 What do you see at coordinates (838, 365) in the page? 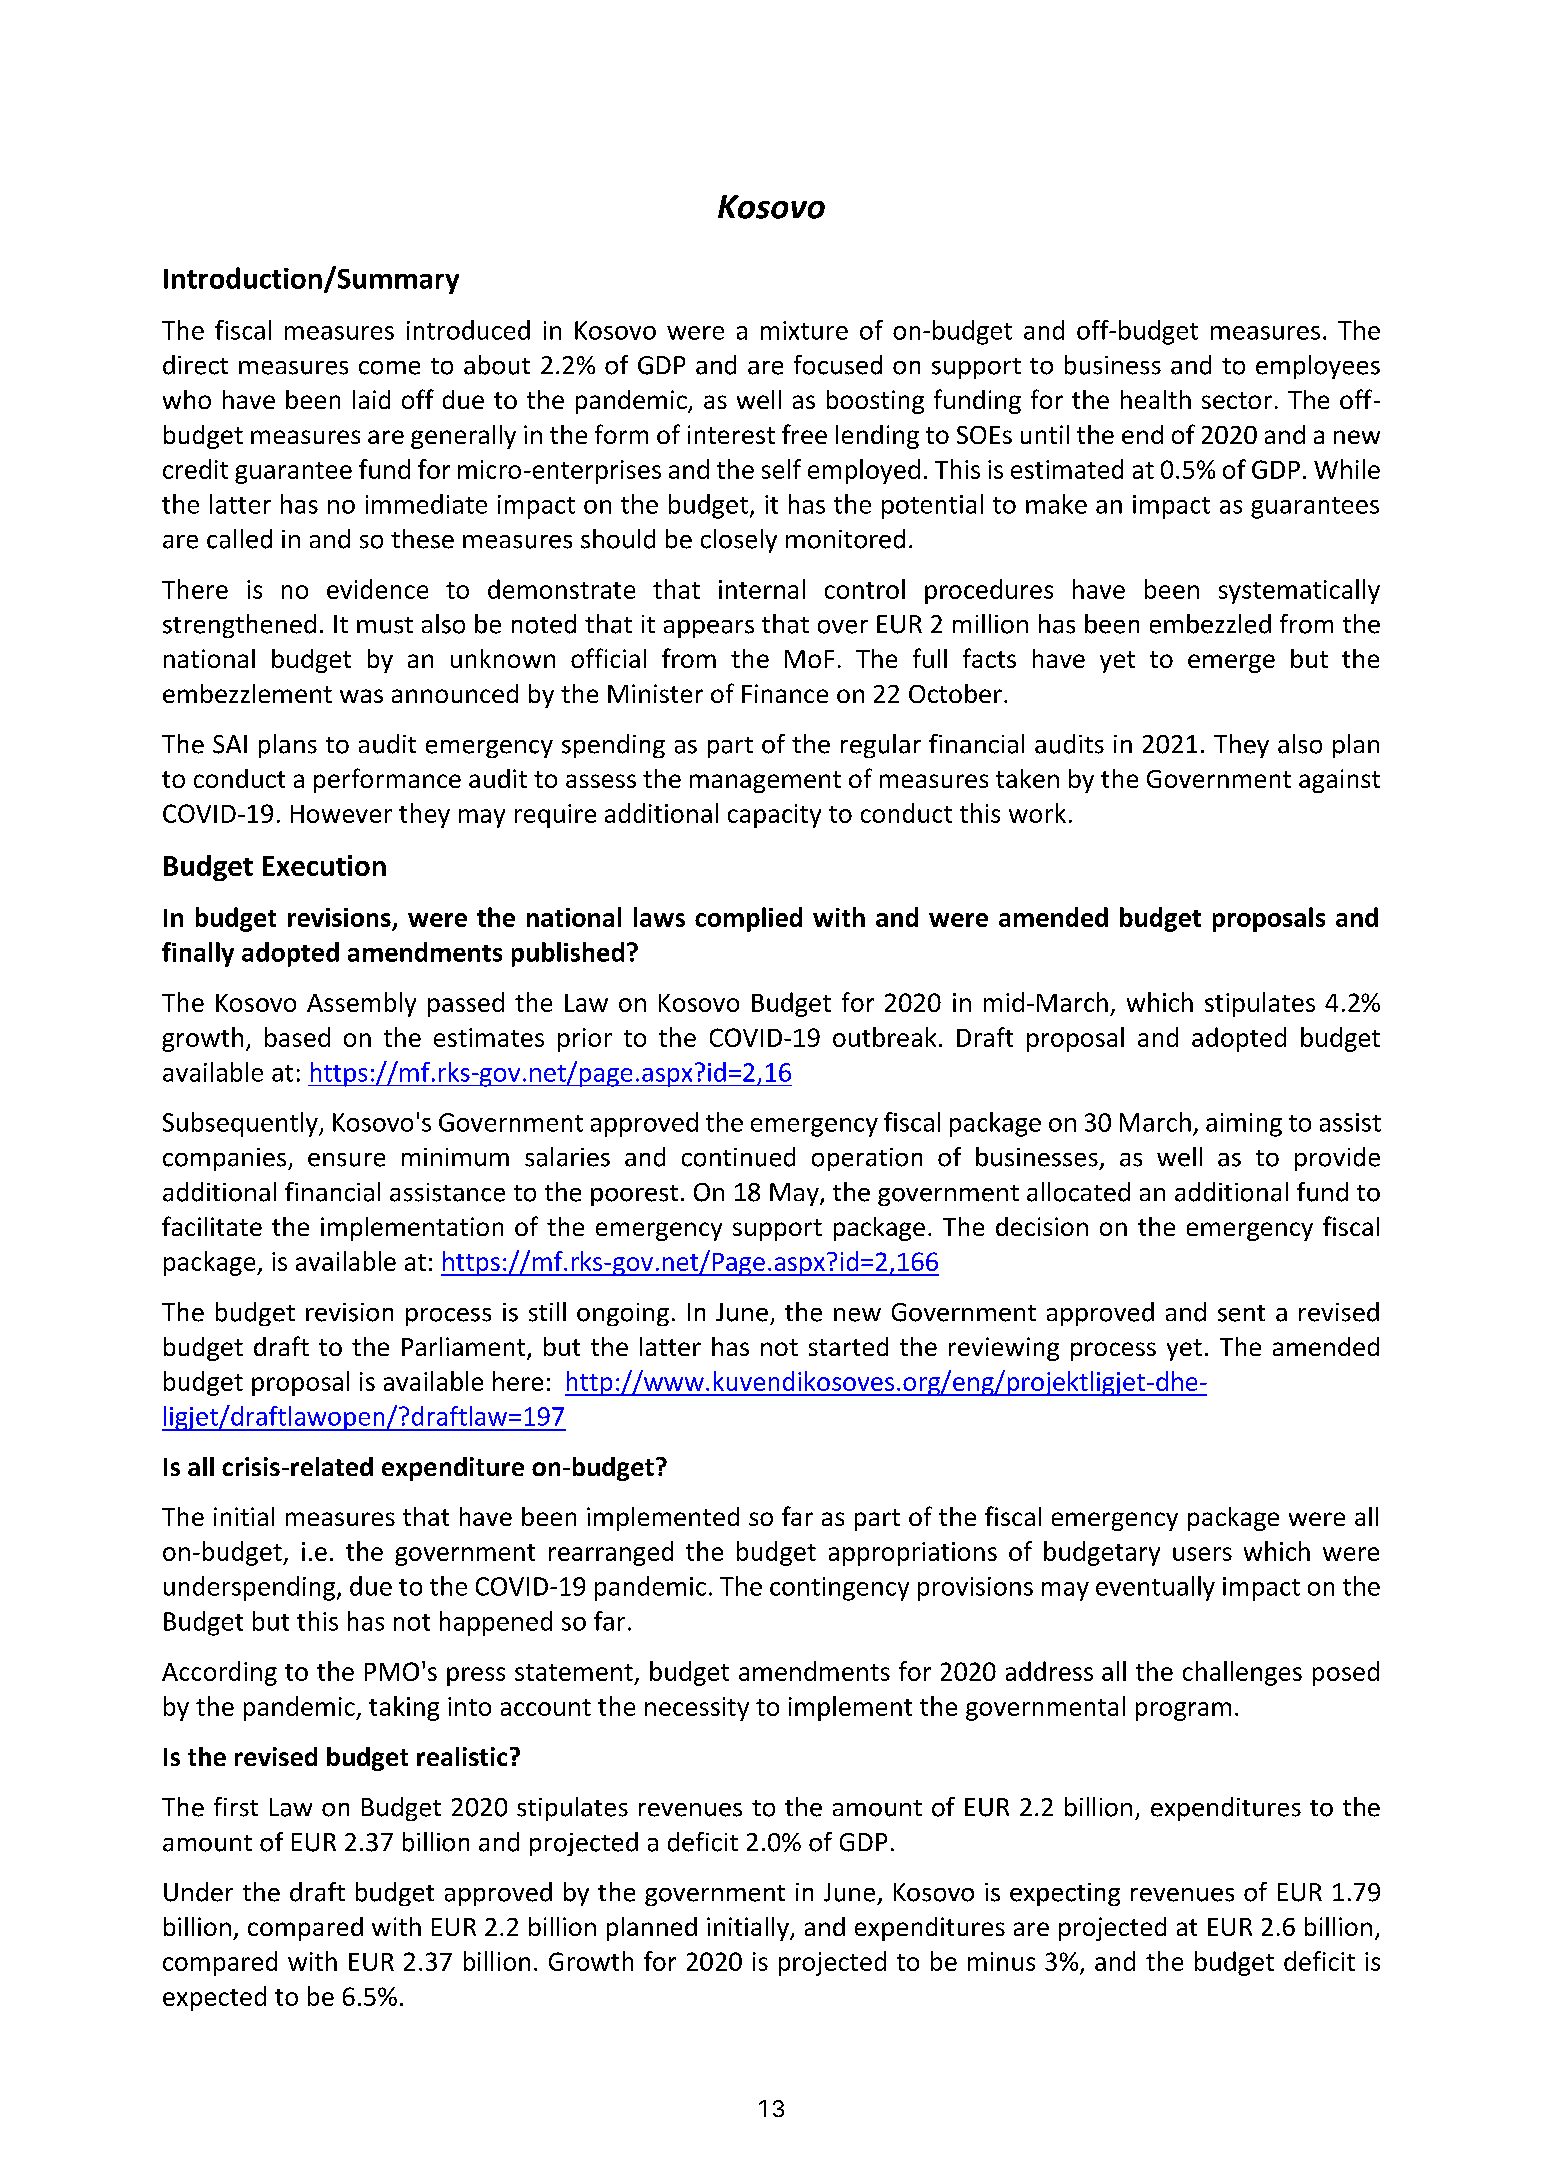
I see `focused` at bounding box center [838, 365].
